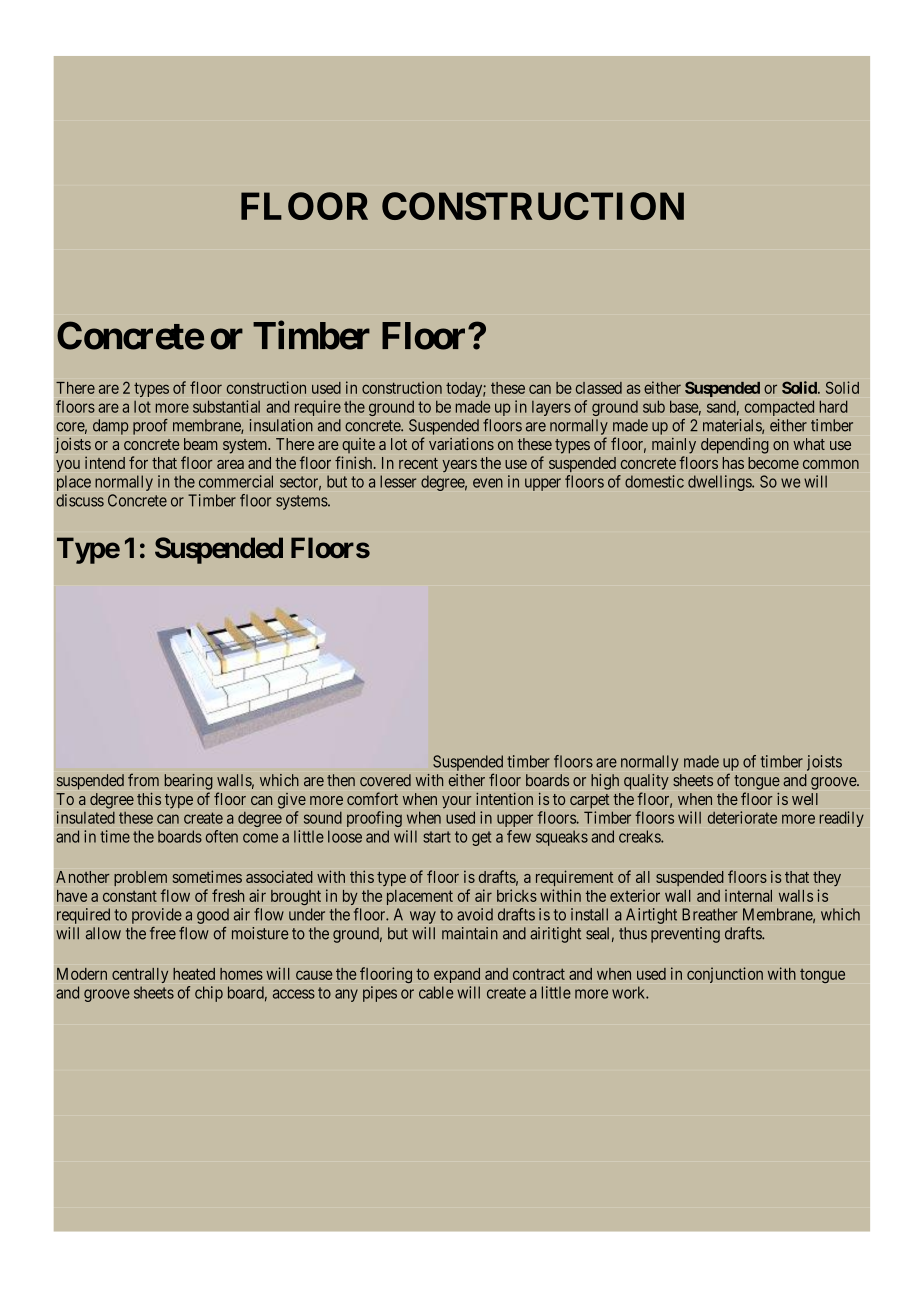  I want to click on deteriorate, so click(742, 817).
